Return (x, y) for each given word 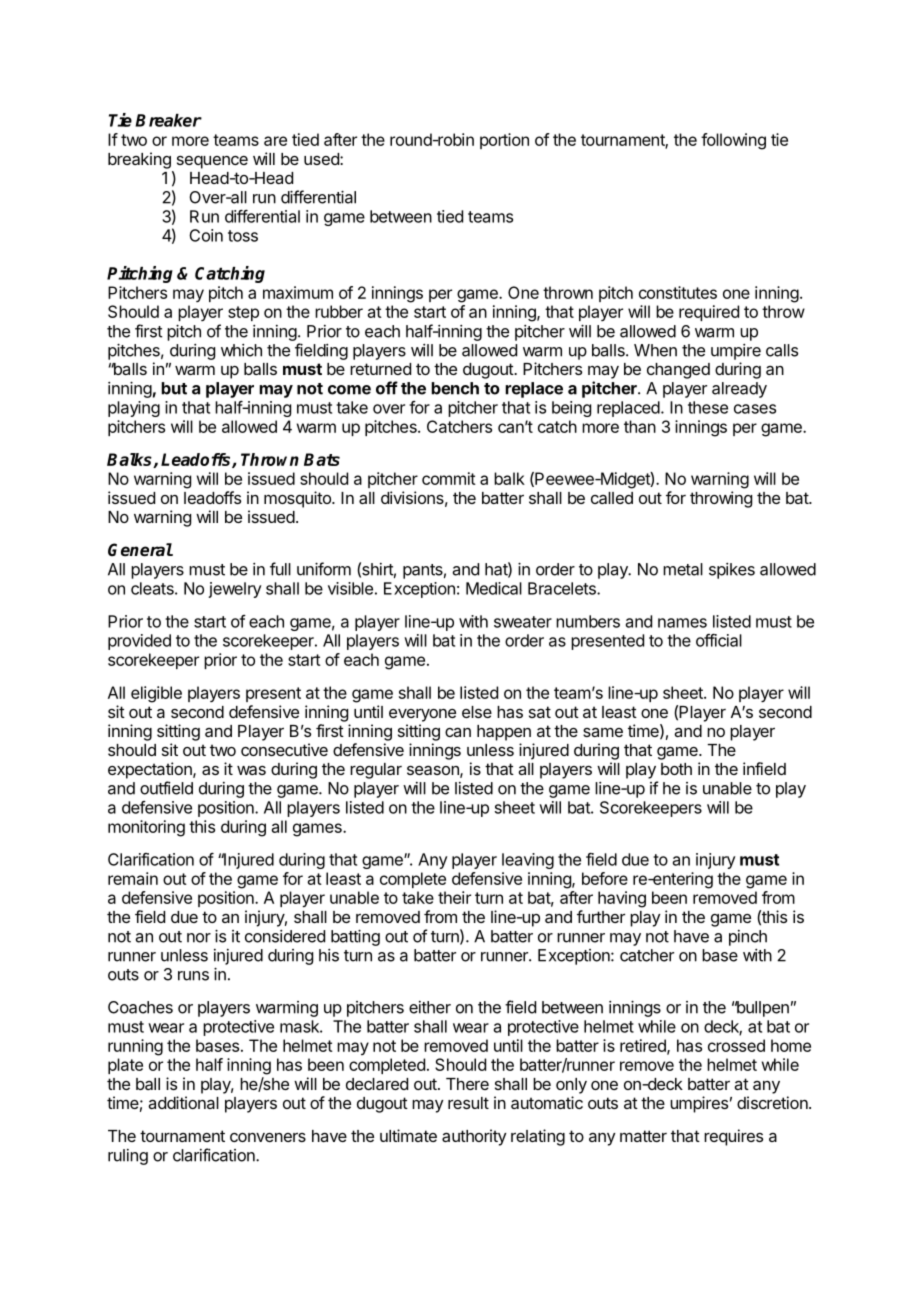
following (733, 141)
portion (504, 141)
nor (199, 938)
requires (733, 1137)
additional (183, 1102)
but (174, 388)
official (719, 640)
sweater (523, 622)
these (708, 407)
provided (139, 642)
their (454, 897)
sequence (212, 162)
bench (455, 388)
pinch (748, 938)
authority (474, 1137)
